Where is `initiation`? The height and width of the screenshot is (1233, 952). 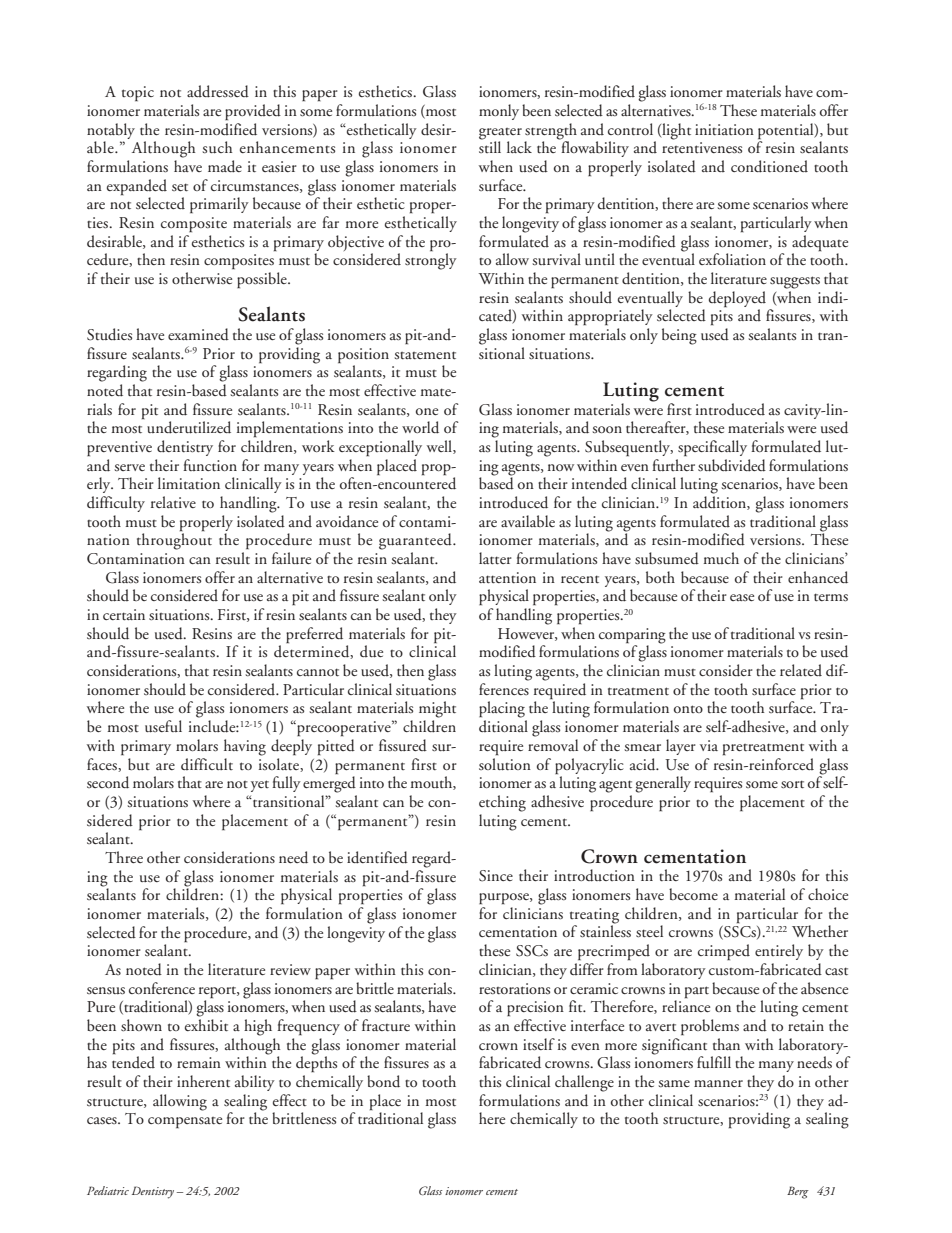
initiation is located at coordinates (724, 129).
